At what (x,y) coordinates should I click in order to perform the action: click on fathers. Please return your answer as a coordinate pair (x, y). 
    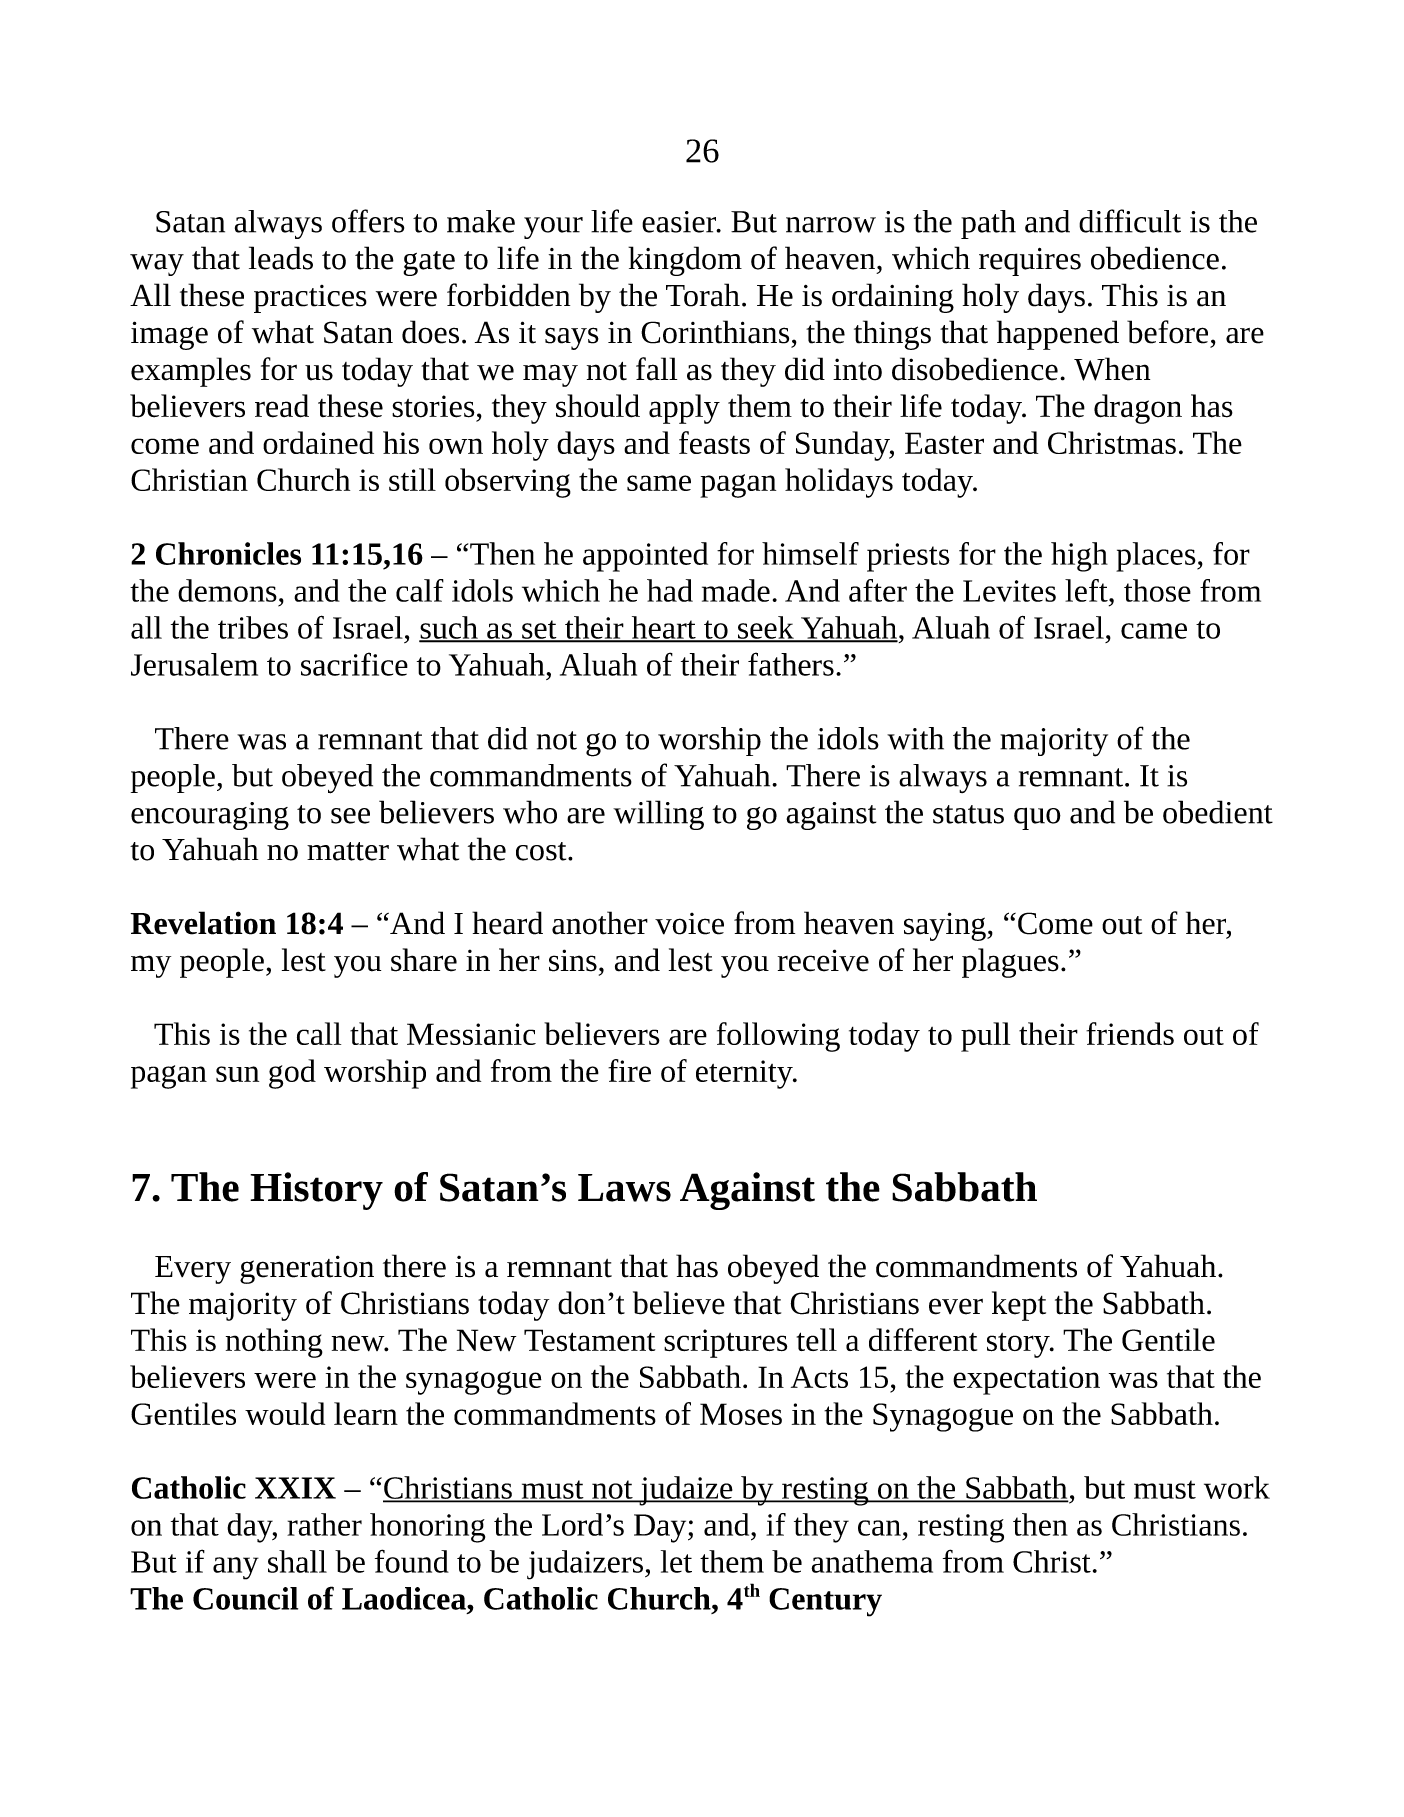
    Looking at the image, I should click on (791, 664).
